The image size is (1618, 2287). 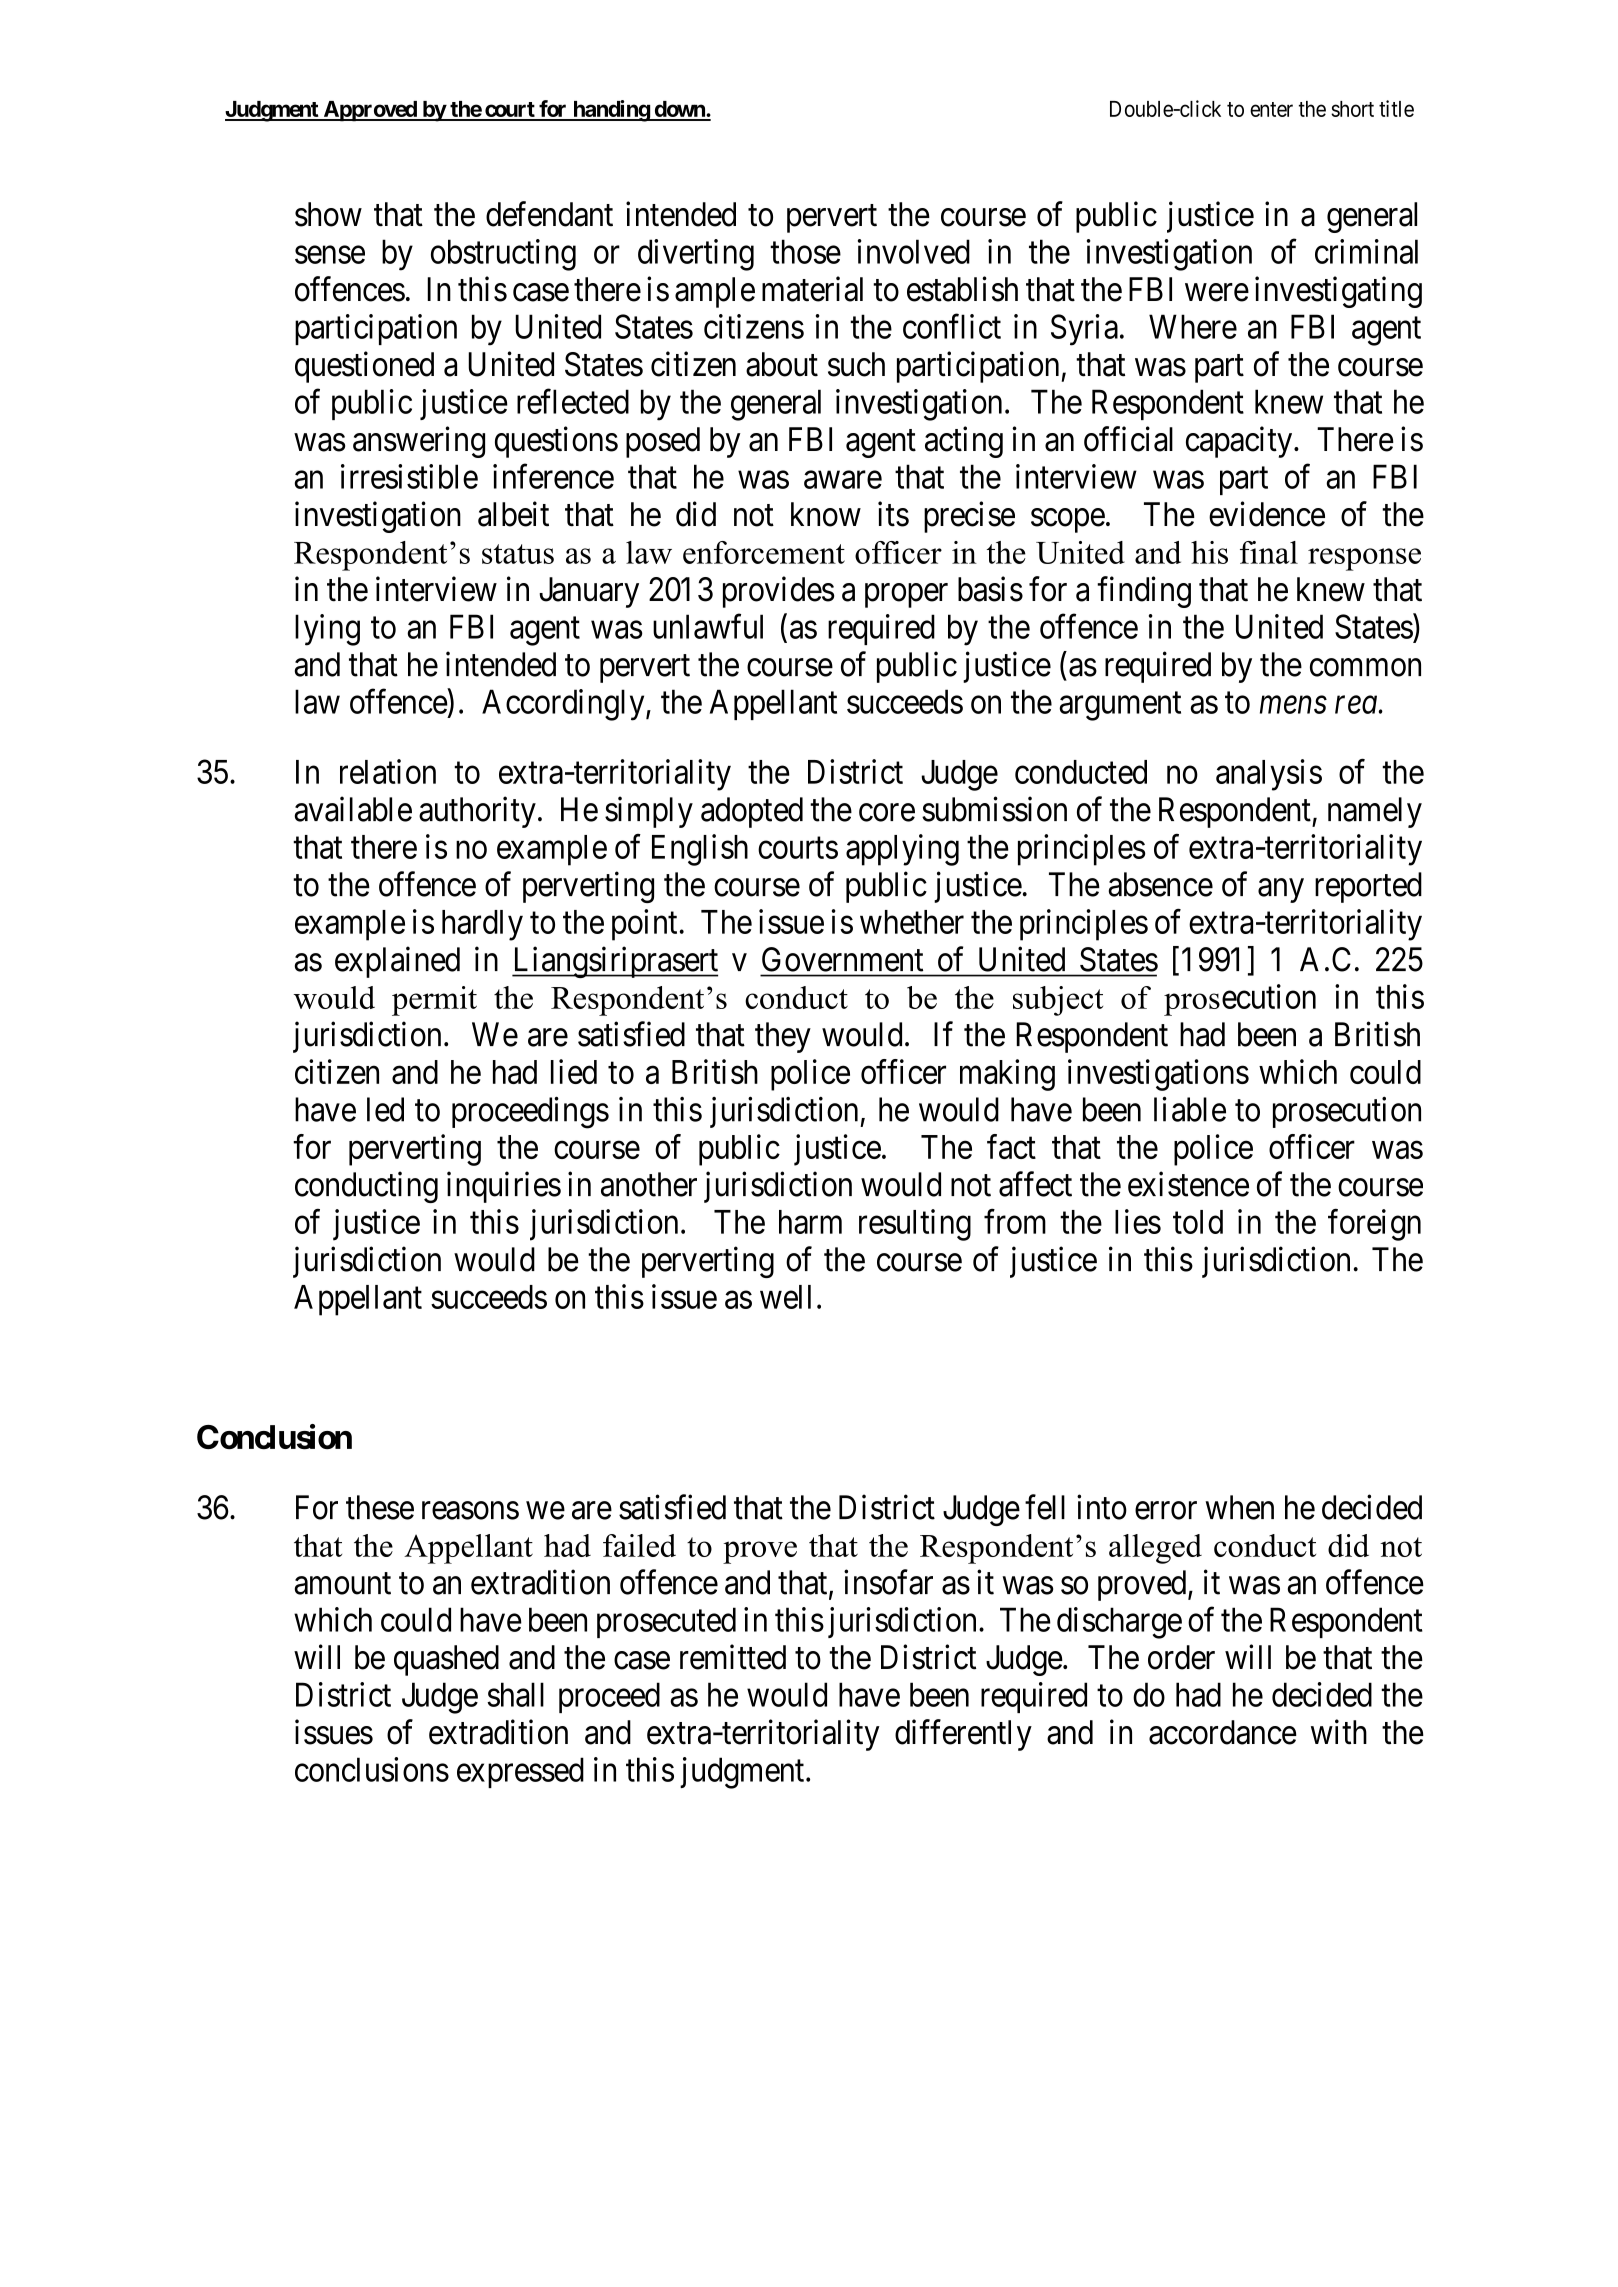 I want to click on its, so click(x=893, y=514).
